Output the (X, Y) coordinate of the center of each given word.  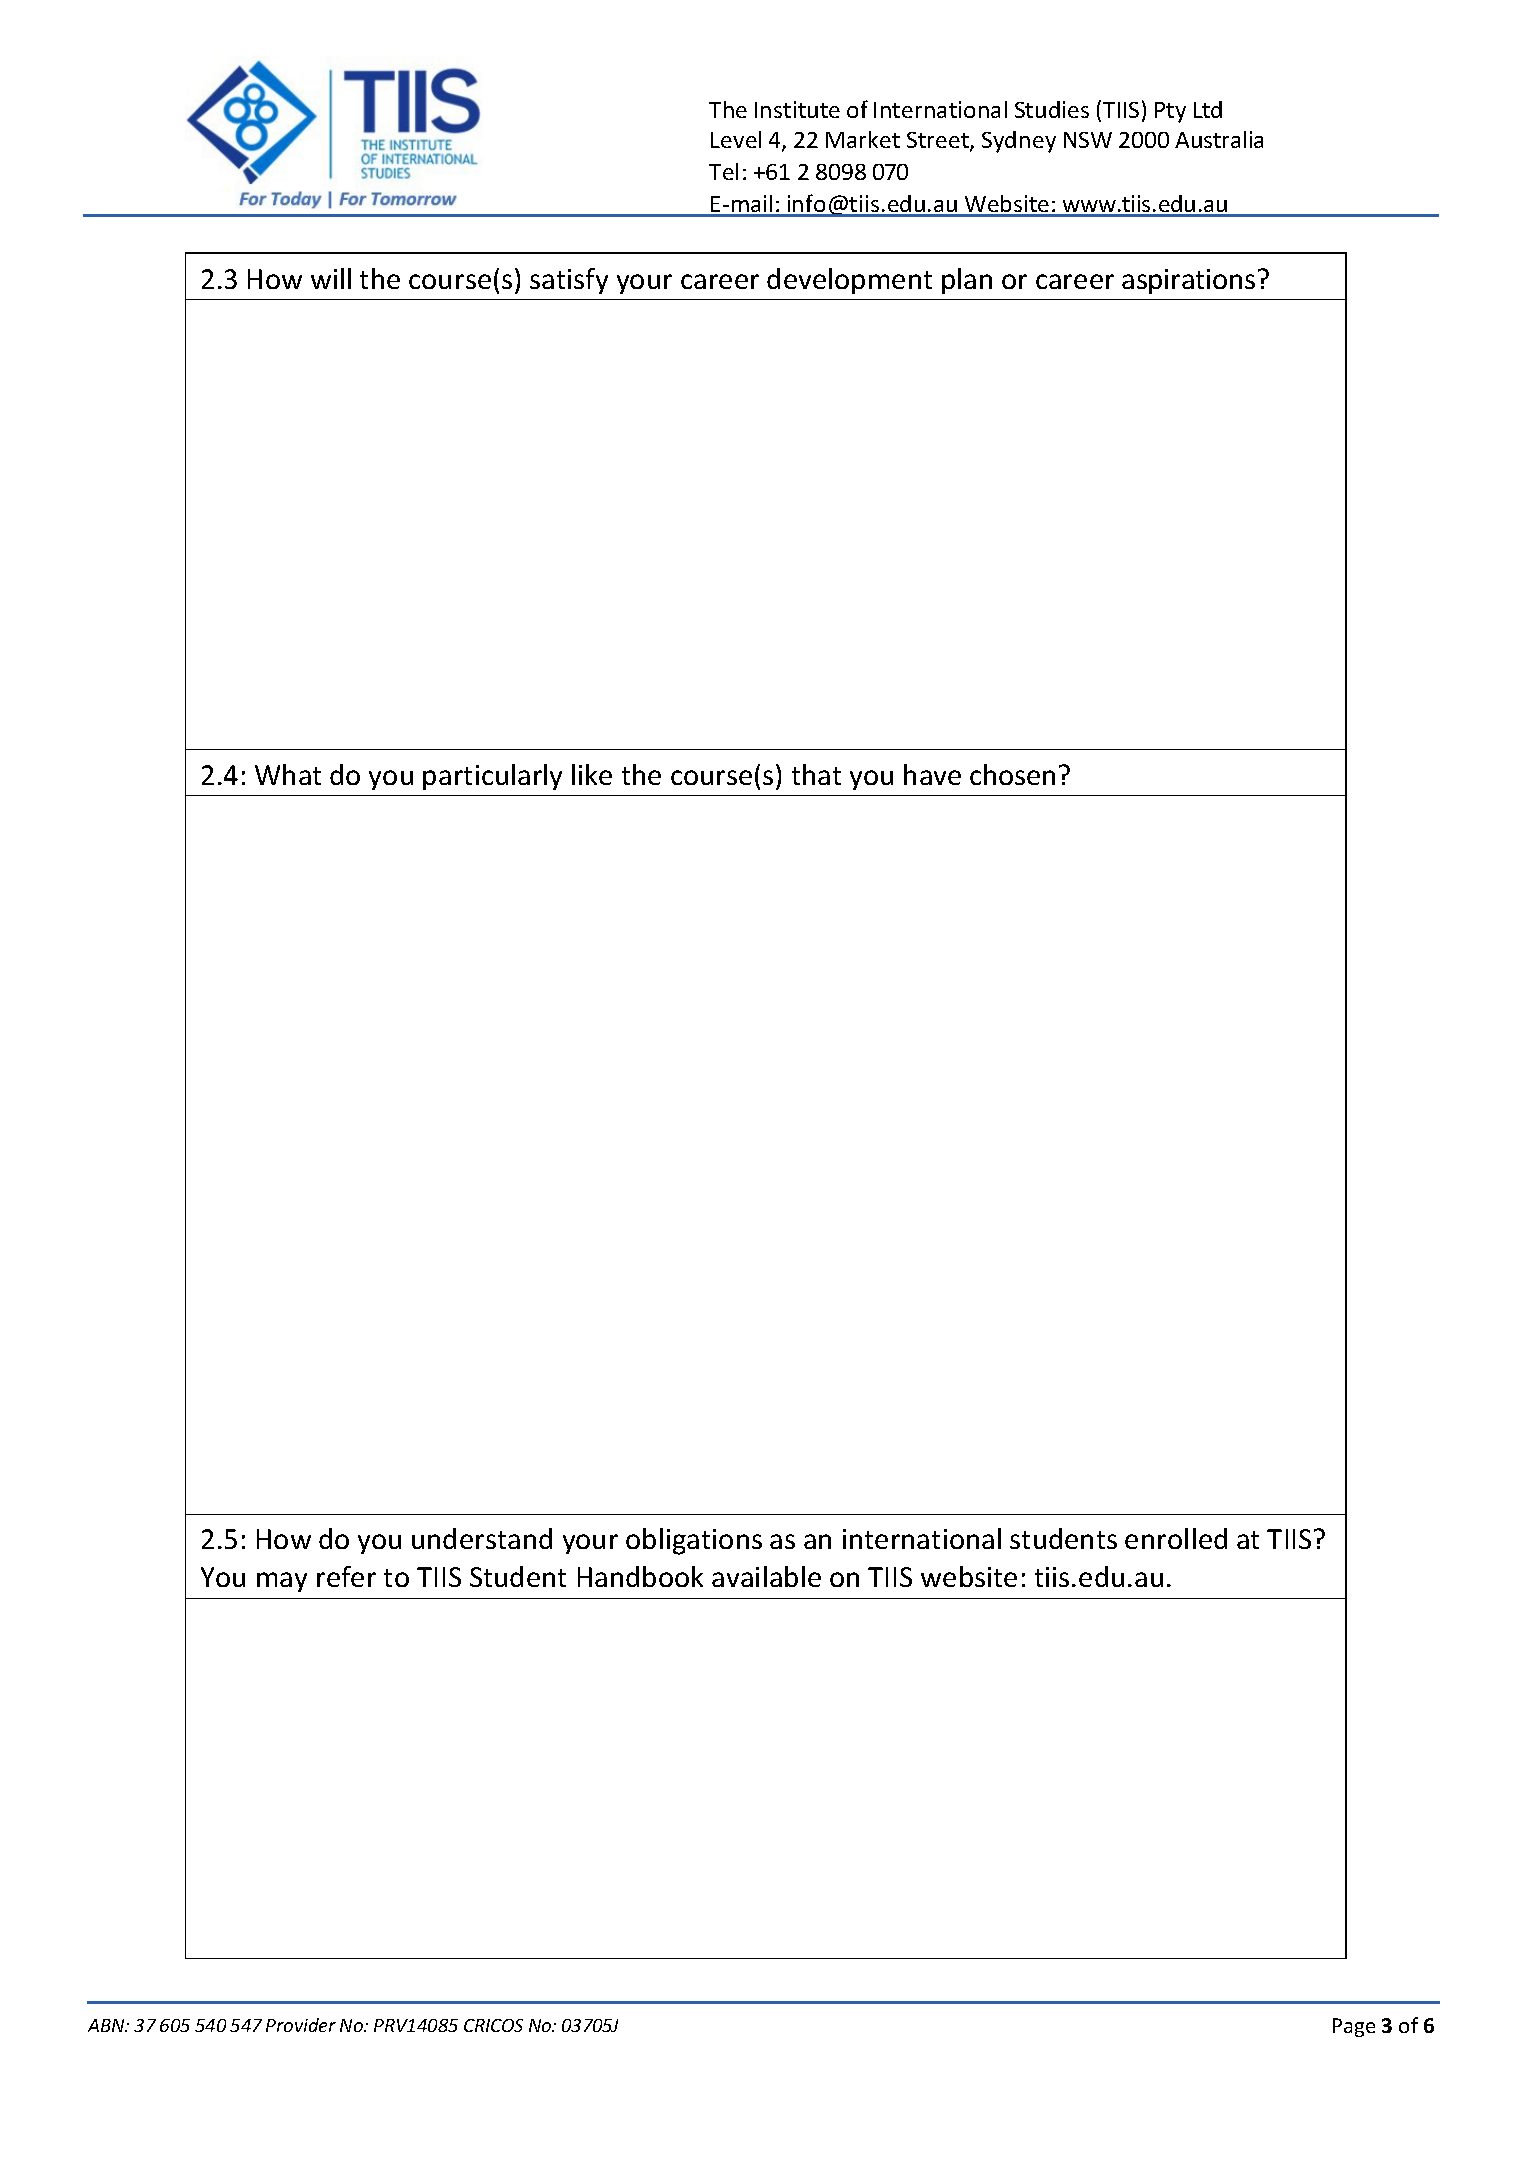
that (816, 774)
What (288, 774)
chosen (1012, 774)
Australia (1219, 139)
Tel (723, 171)
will (331, 278)
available (766, 1576)
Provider (301, 2025)
